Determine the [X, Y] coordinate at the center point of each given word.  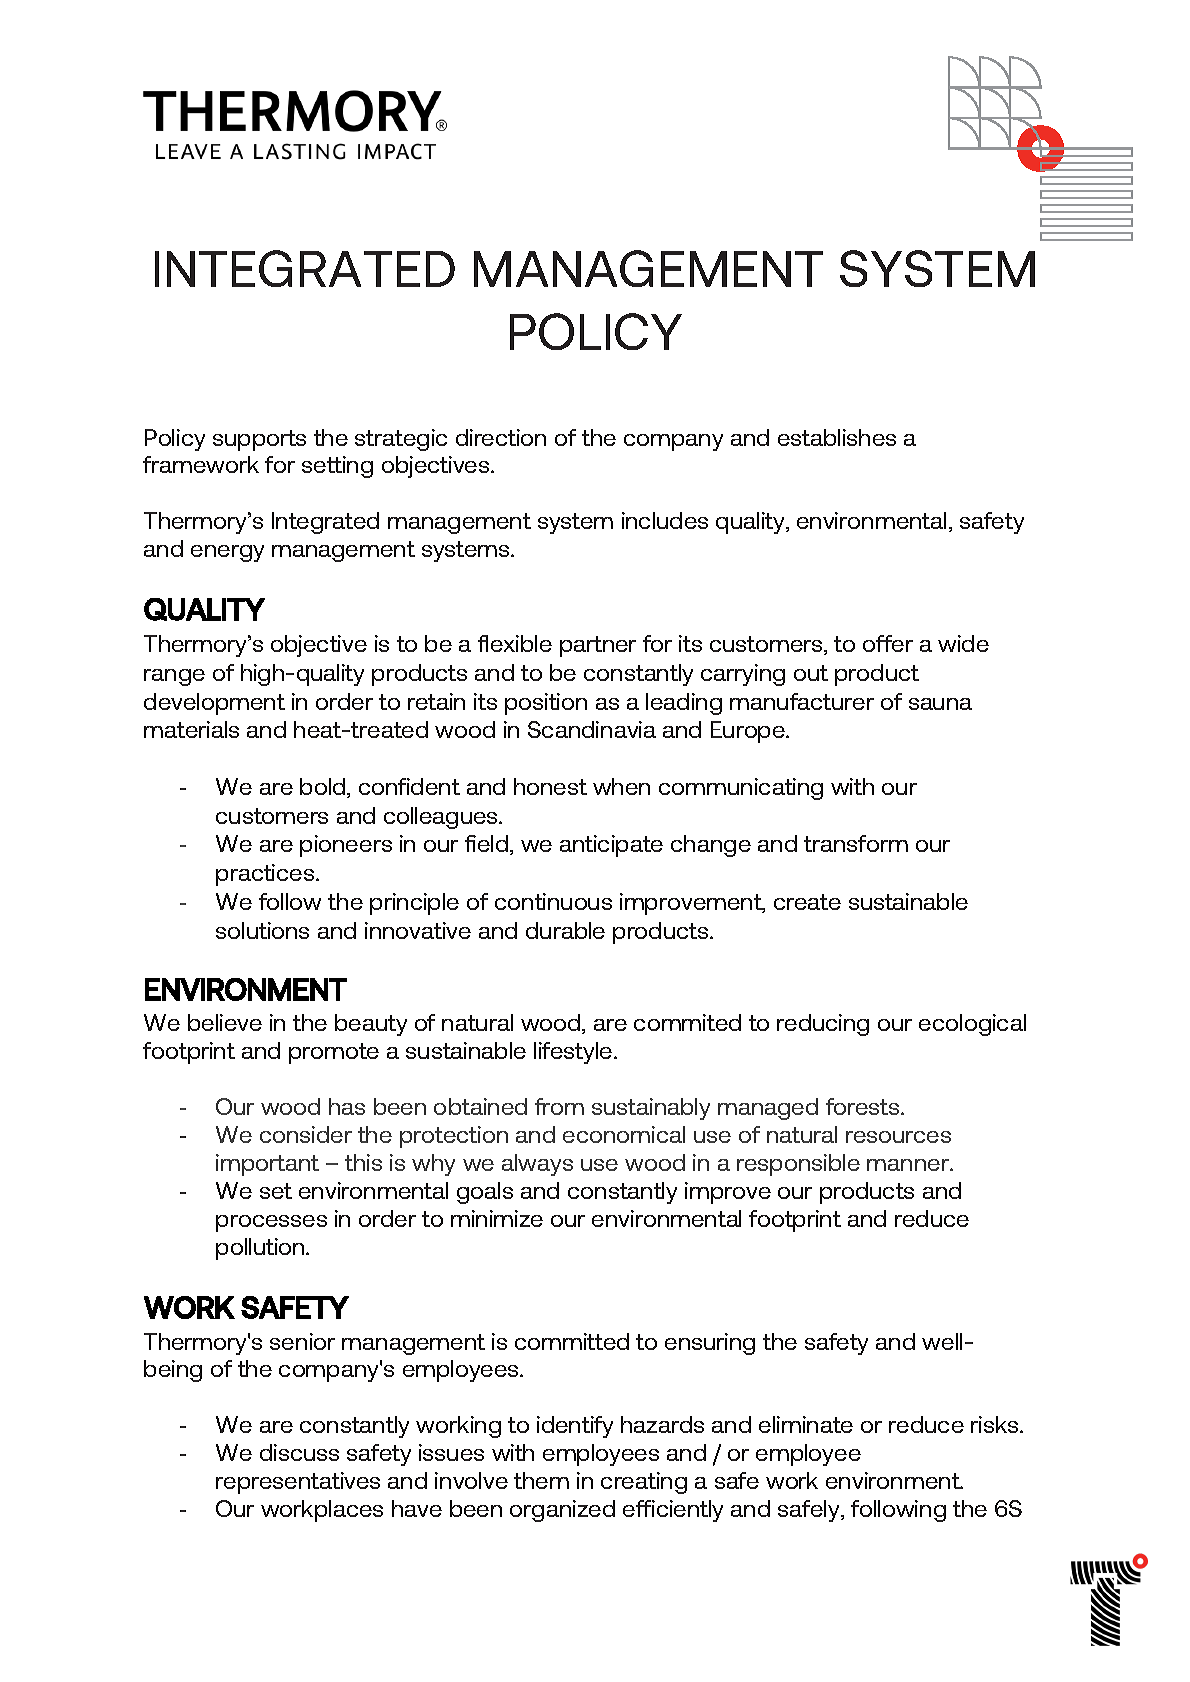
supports [259, 440]
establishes [837, 437]
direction [501, 437]
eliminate [806, 1424]
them [541, 1480]
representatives [298, 1483]
